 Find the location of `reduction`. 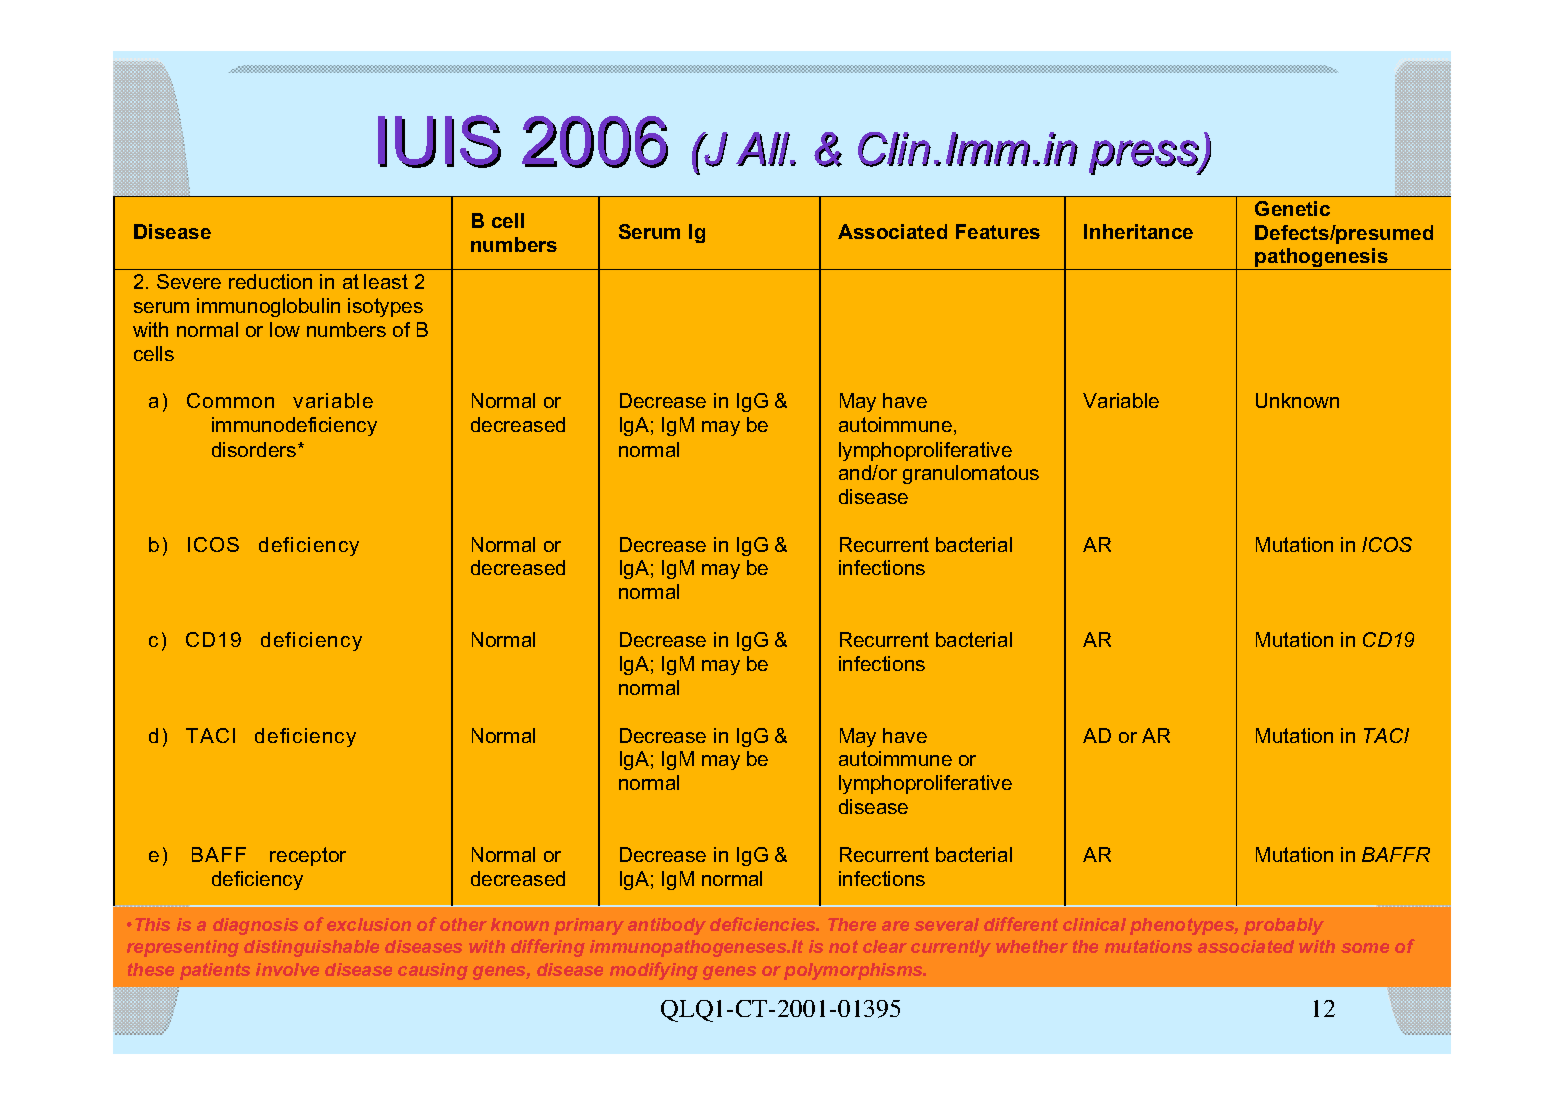

reduction is located at coordinates (270, 281).
